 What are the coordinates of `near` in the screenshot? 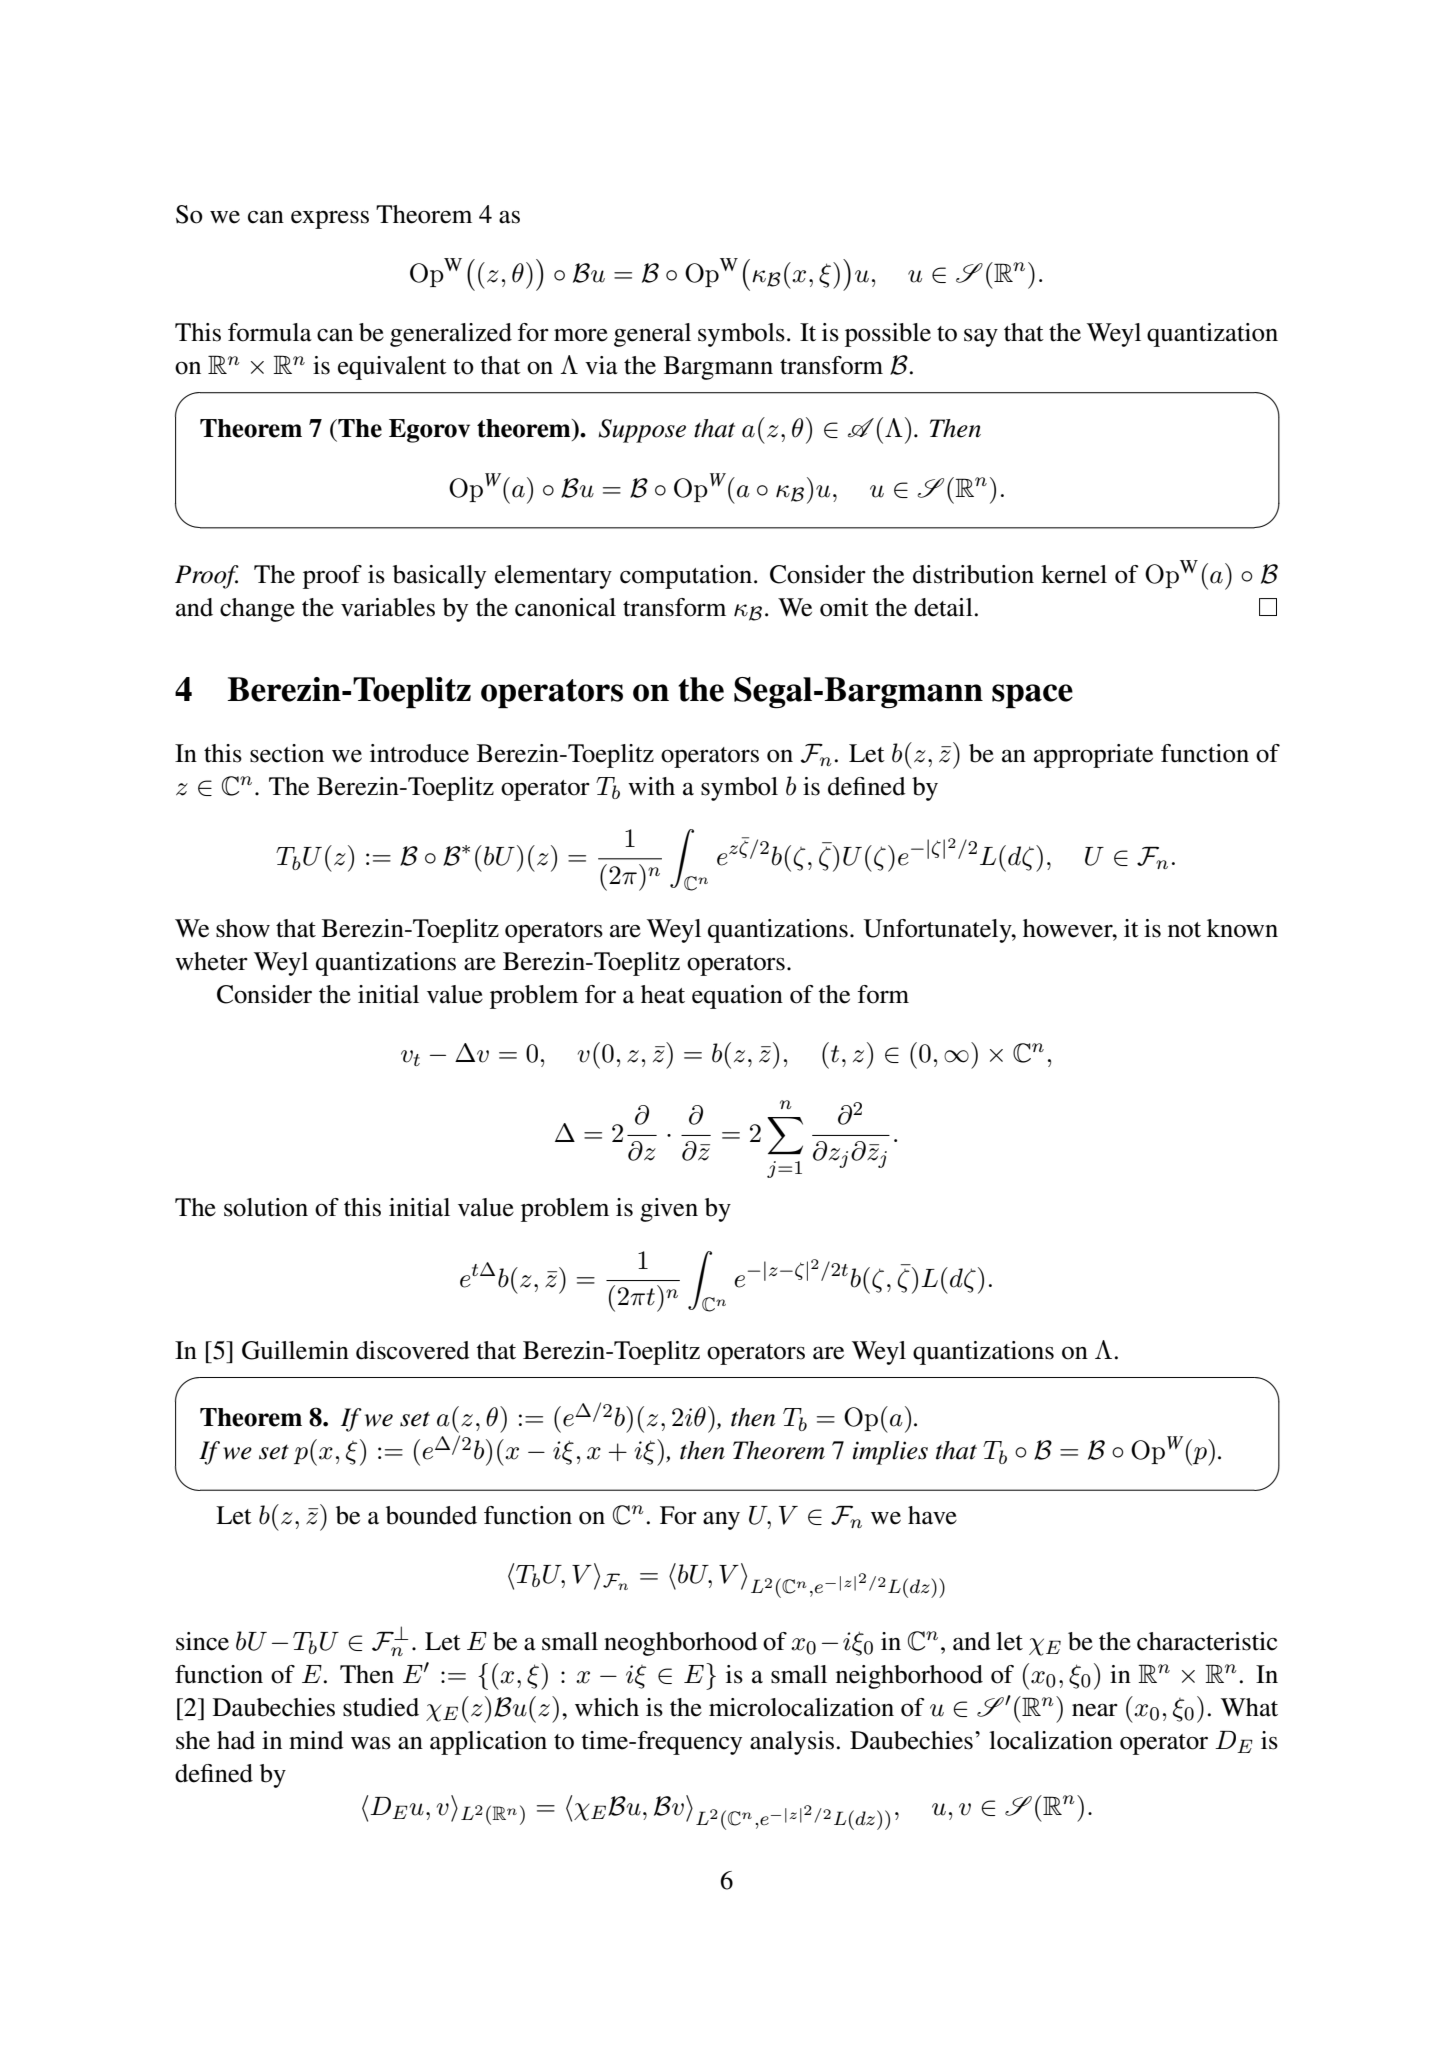 It's located at (1095, 1710).
